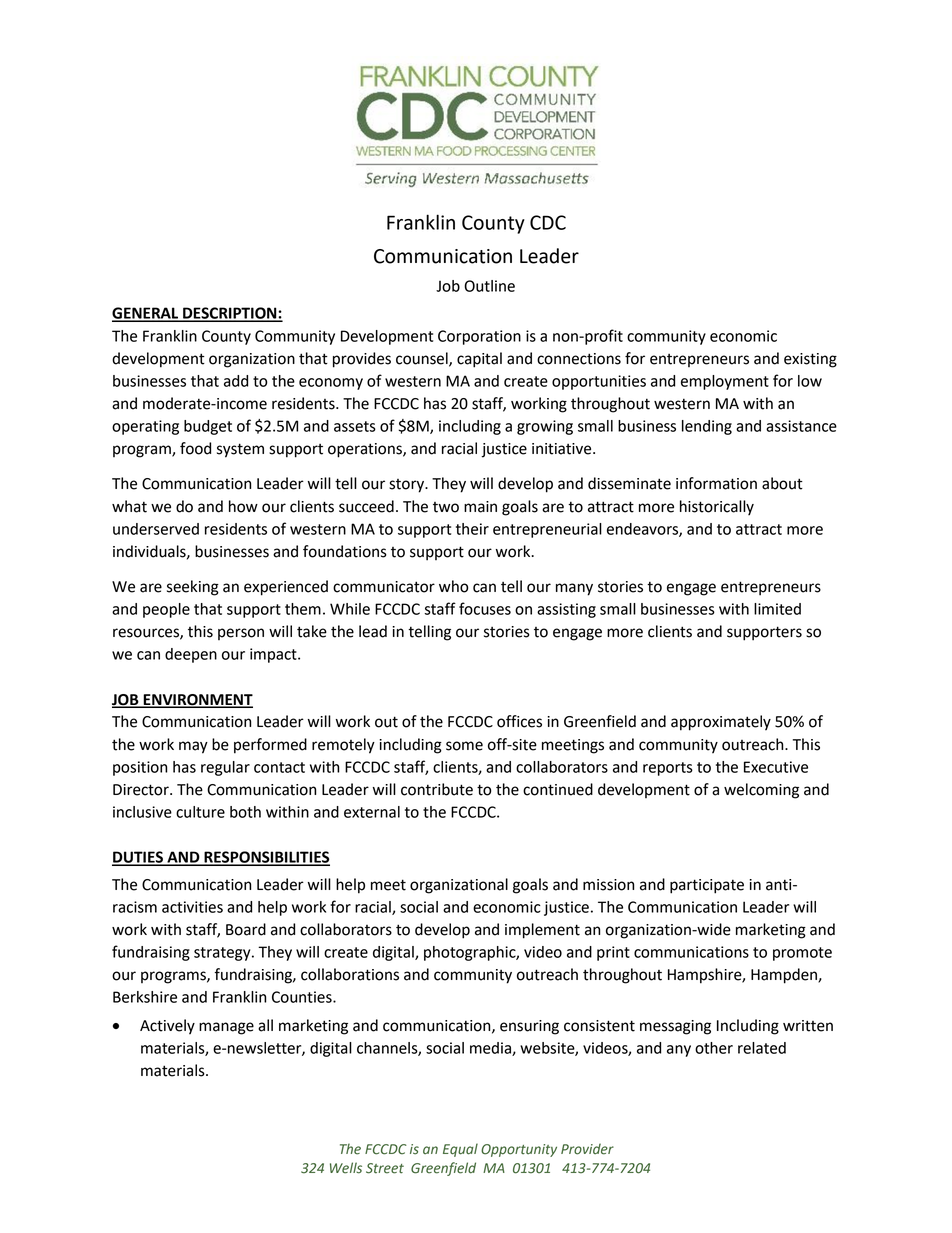 The height and width of the screenshot is (1233, 952). What do you see at coordinates (472, 529) in the screenshot?
I see `their` at bounding box center [472, 529].
